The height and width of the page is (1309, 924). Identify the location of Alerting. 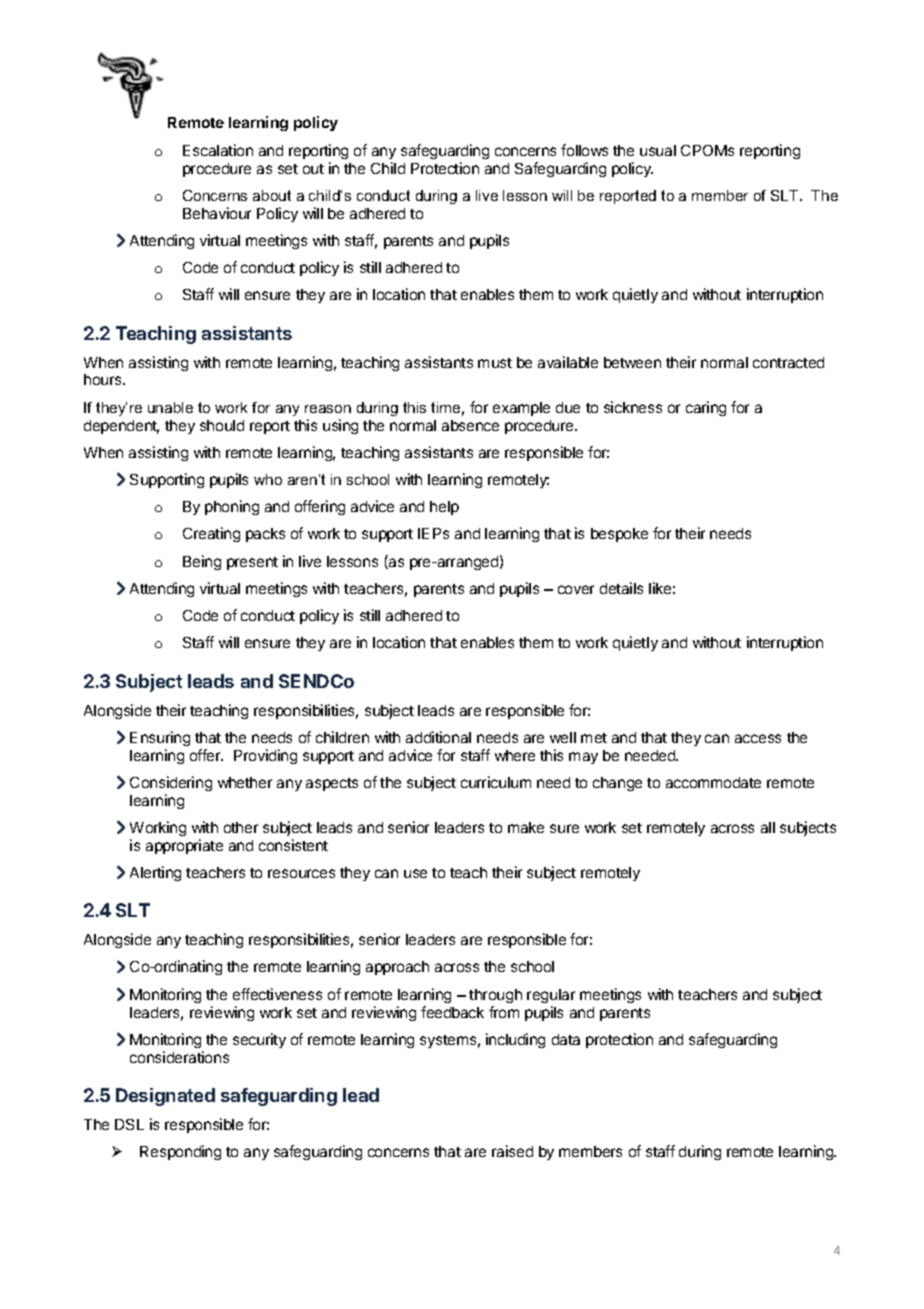
(155, 873).
